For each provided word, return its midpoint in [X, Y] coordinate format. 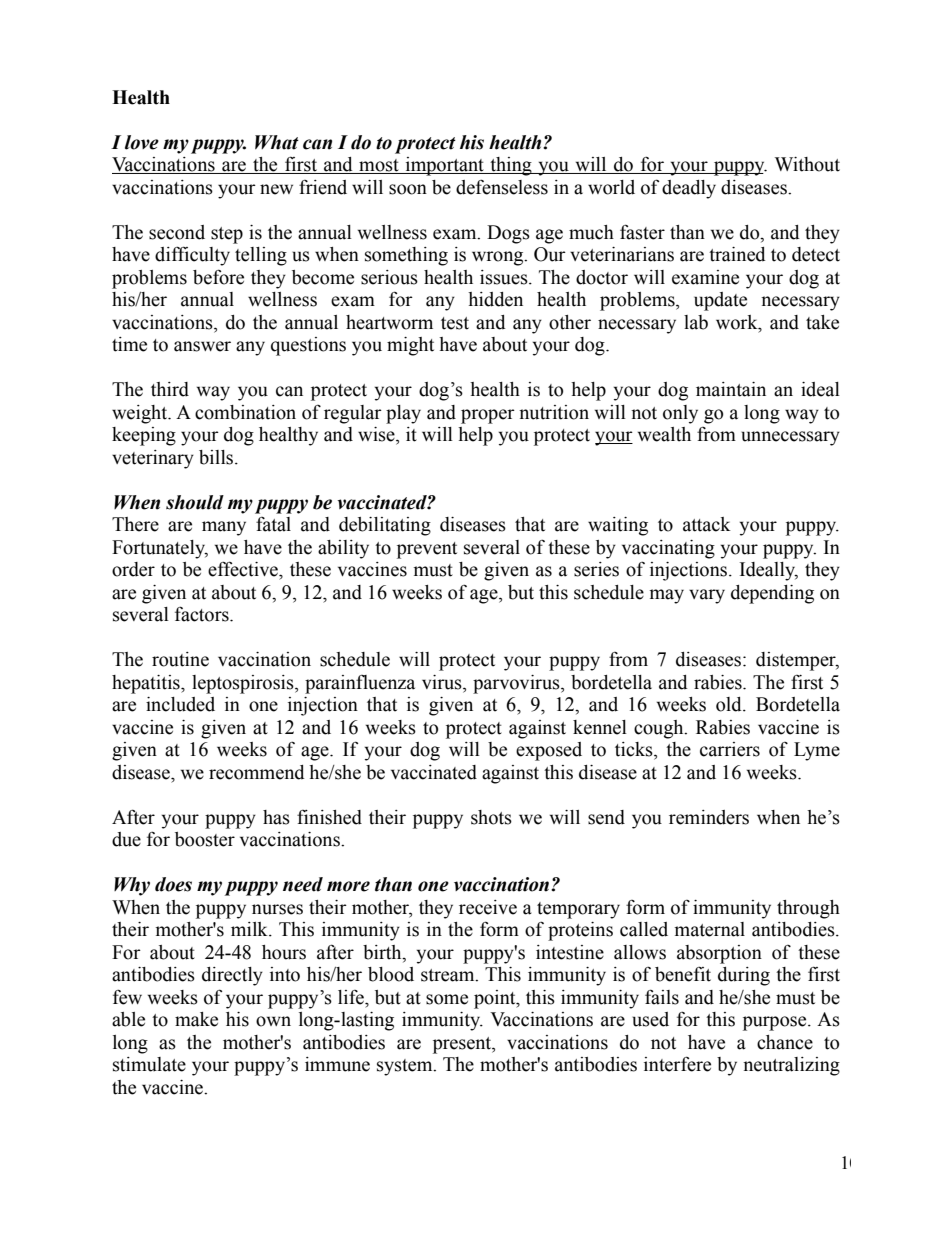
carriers [730, 749]
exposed [549, 751]
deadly [689, 189]
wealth [664, 434]
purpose [776, 1023]
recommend [257, 772]
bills [217, 457]
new [276, 189]
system [406, 1067]
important [444, 166]
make [196, 1019]
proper [488, 416]
